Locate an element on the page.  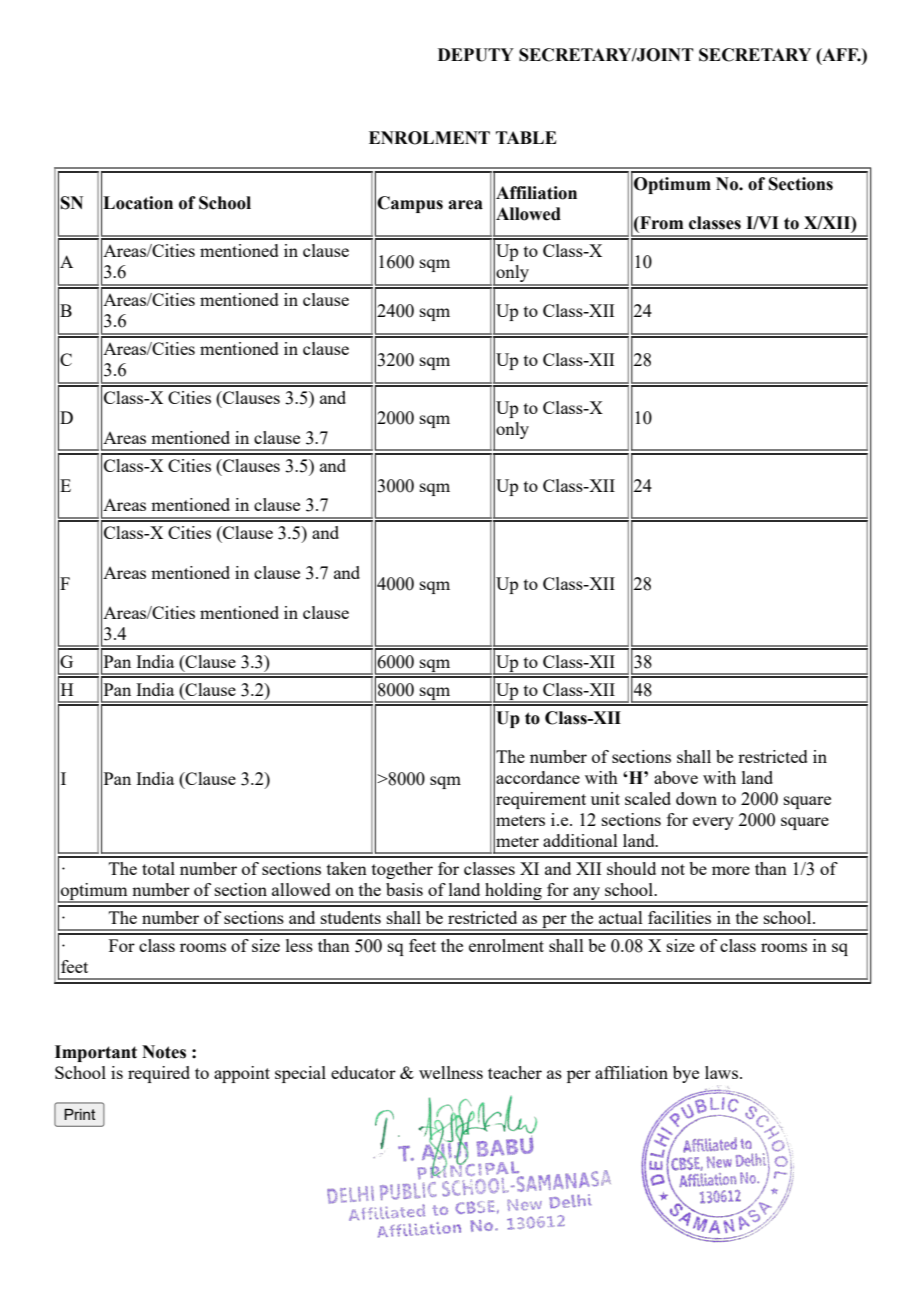
DEPUTY is located at coordinates (476, 55).
